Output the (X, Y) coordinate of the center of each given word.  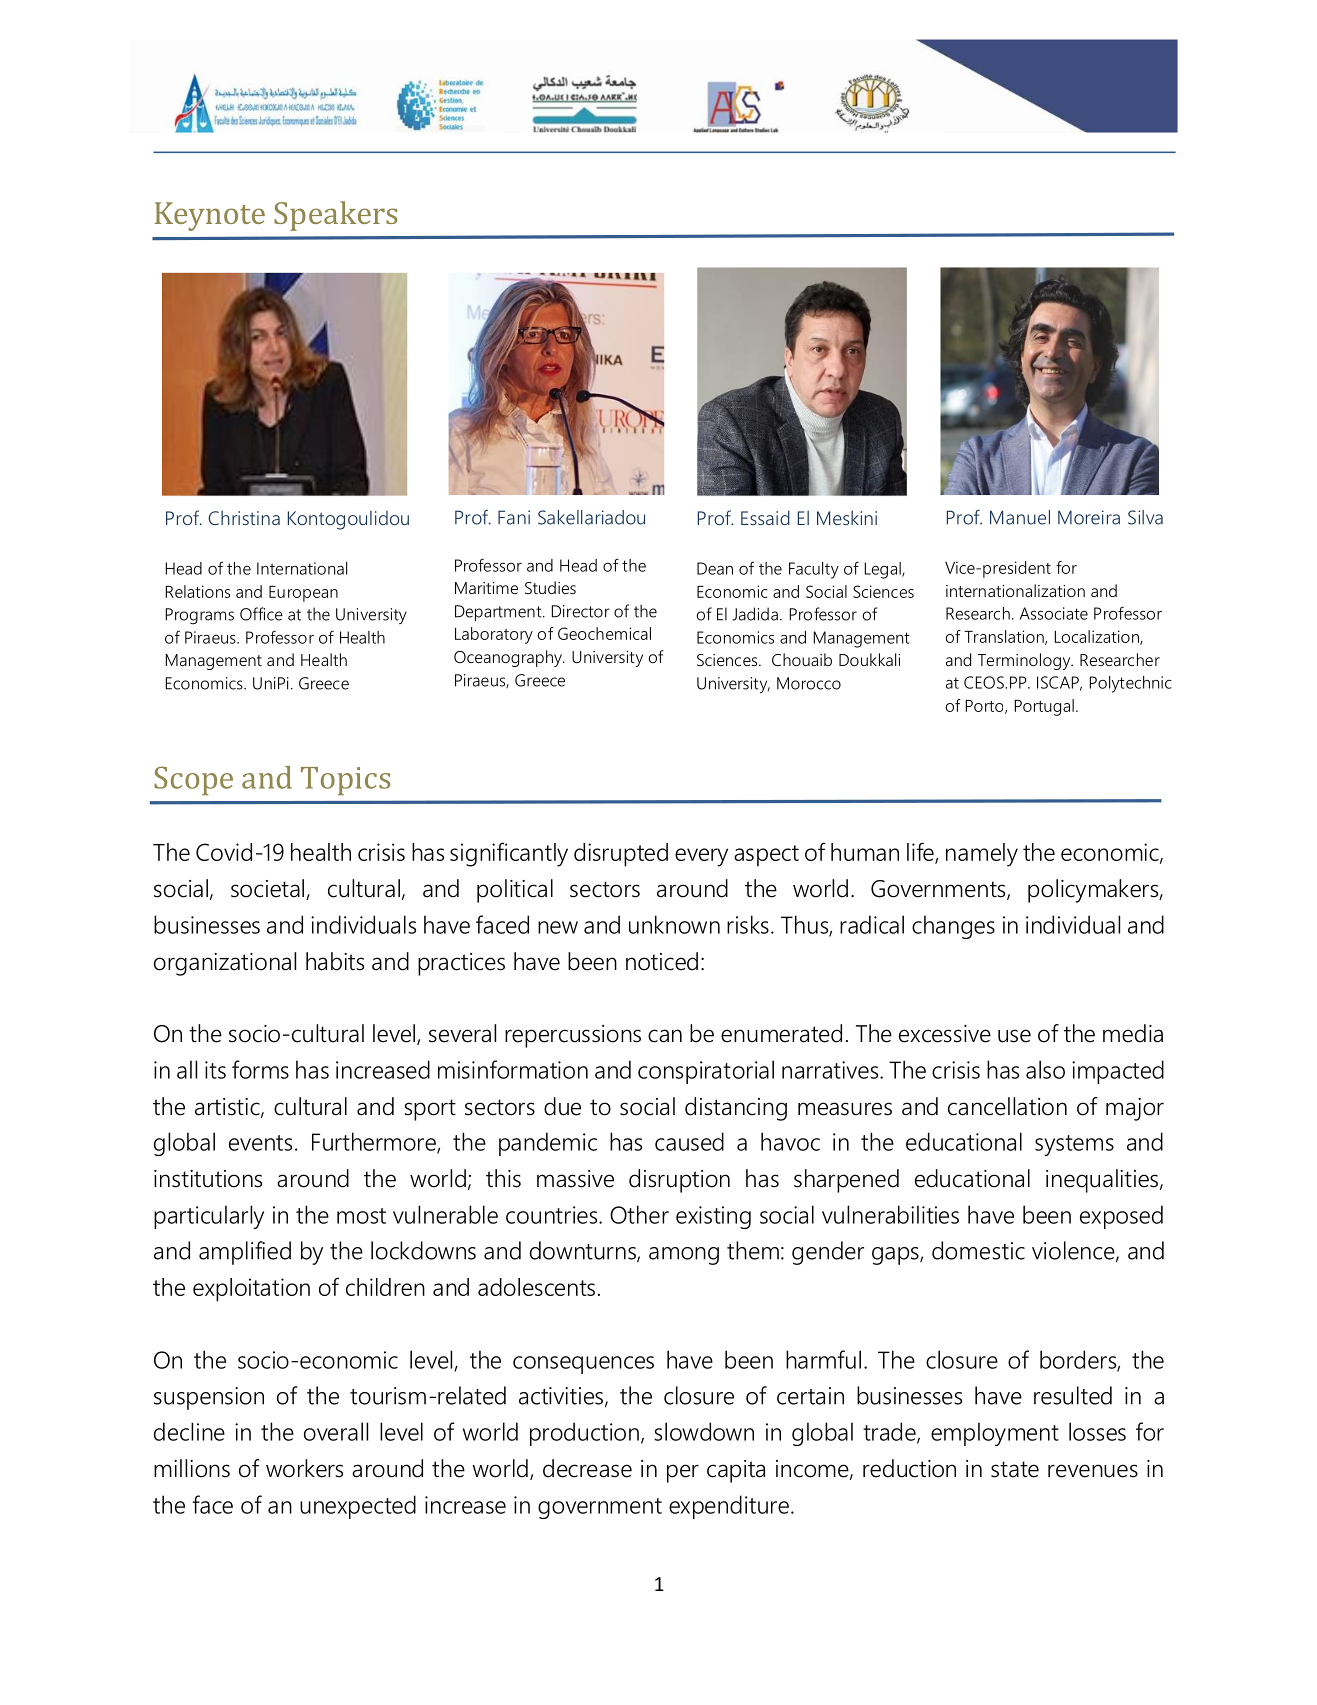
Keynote (210, 216)
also (1045, 1069)
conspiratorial (706, 1072)
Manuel (1020, 517)
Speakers (335, 216)
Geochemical (604, 633)
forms (260, 1069)
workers (304, 1468)
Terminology (1025, 661)
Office (261, 614)
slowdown (704, 1431)
